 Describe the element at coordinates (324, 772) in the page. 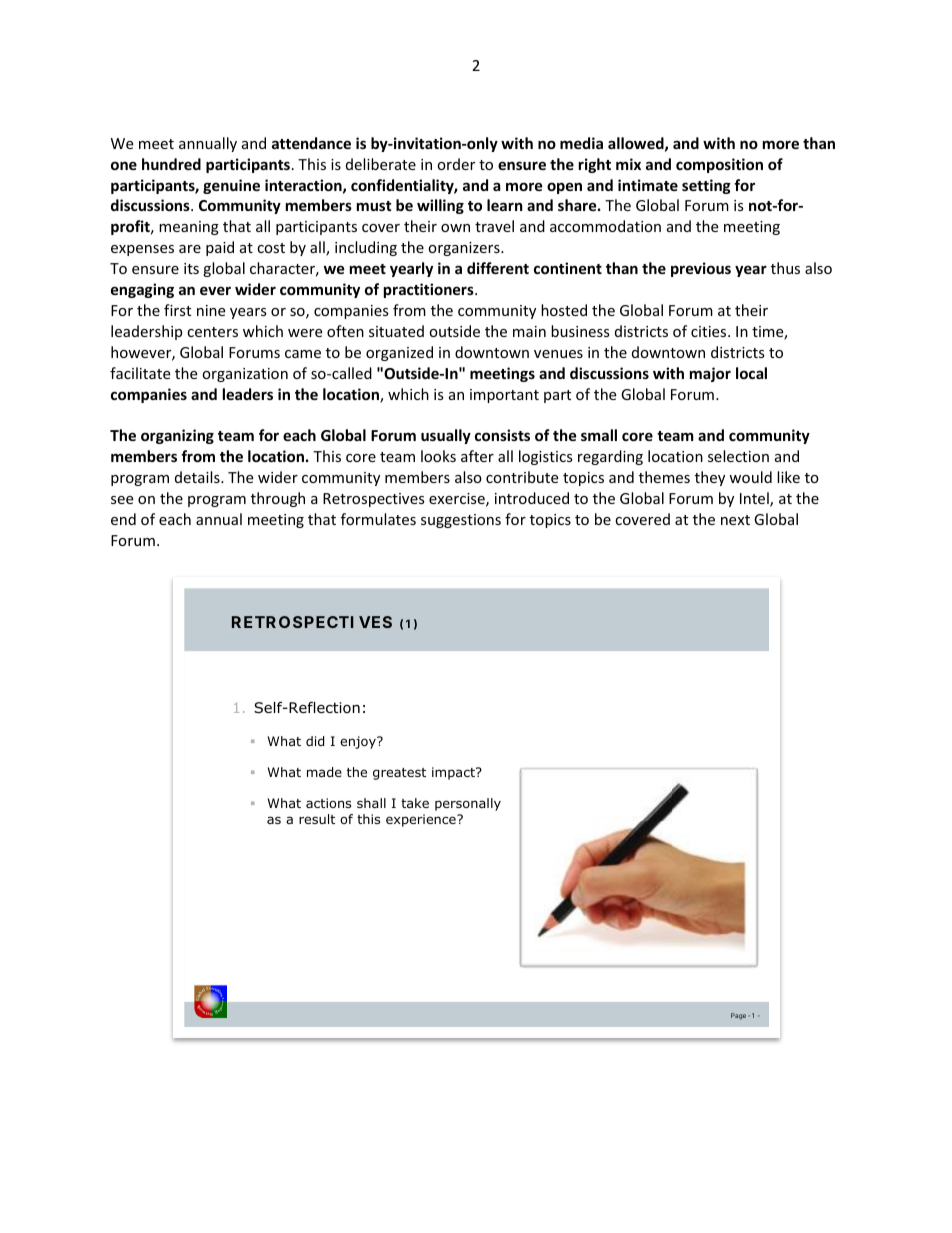

I see `made` at that location.
